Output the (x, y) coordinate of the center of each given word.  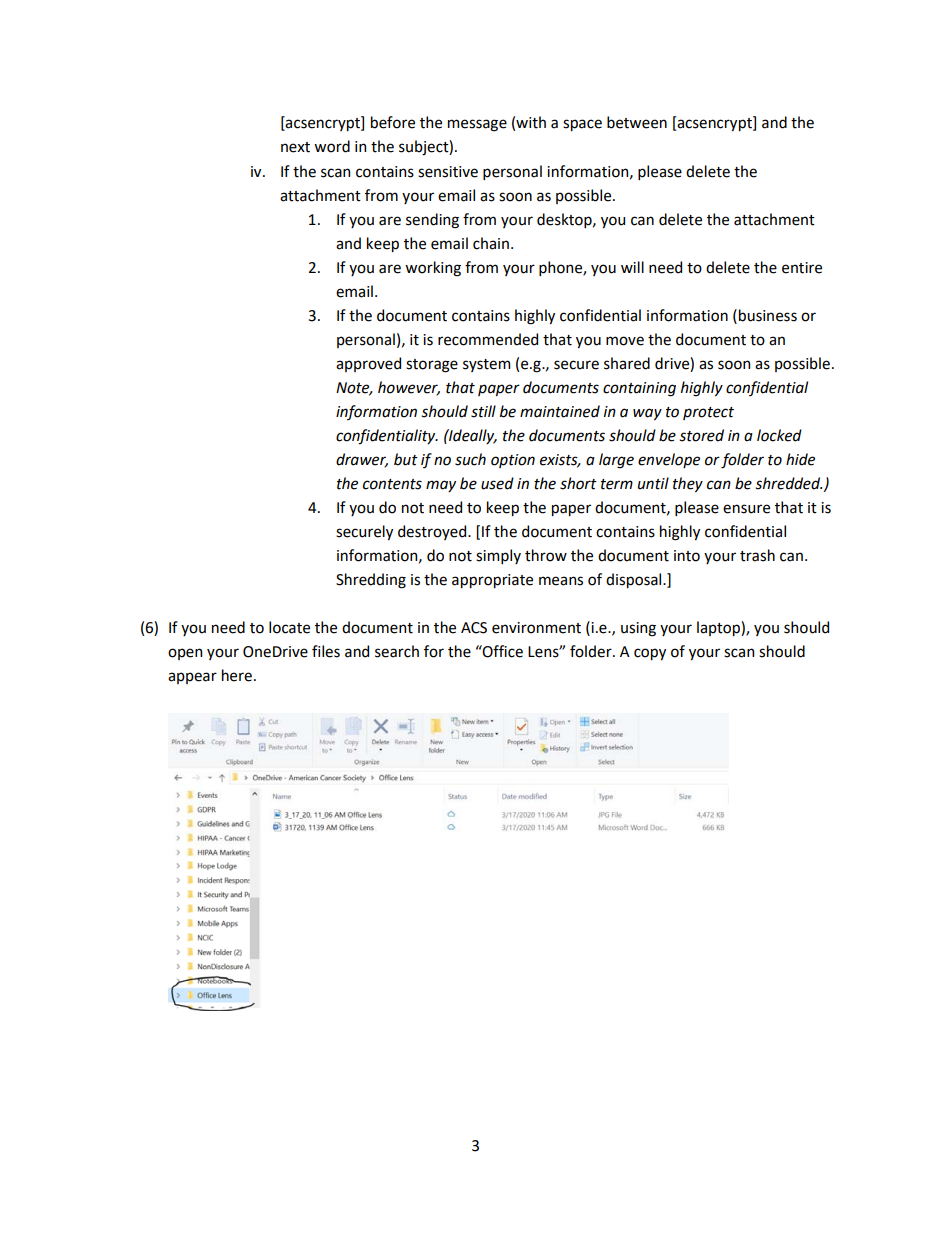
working (433, 269)
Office (502, 651)
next (295, 147)
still (483, 411)
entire (802, 268)
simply (498, 556)
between (637, 122)
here (237, 675)
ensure (746, 509)
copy (650, 654)
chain (491, 243)
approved (368, 364)
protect (708, 413)
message (477, 125)
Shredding (371, 581)
